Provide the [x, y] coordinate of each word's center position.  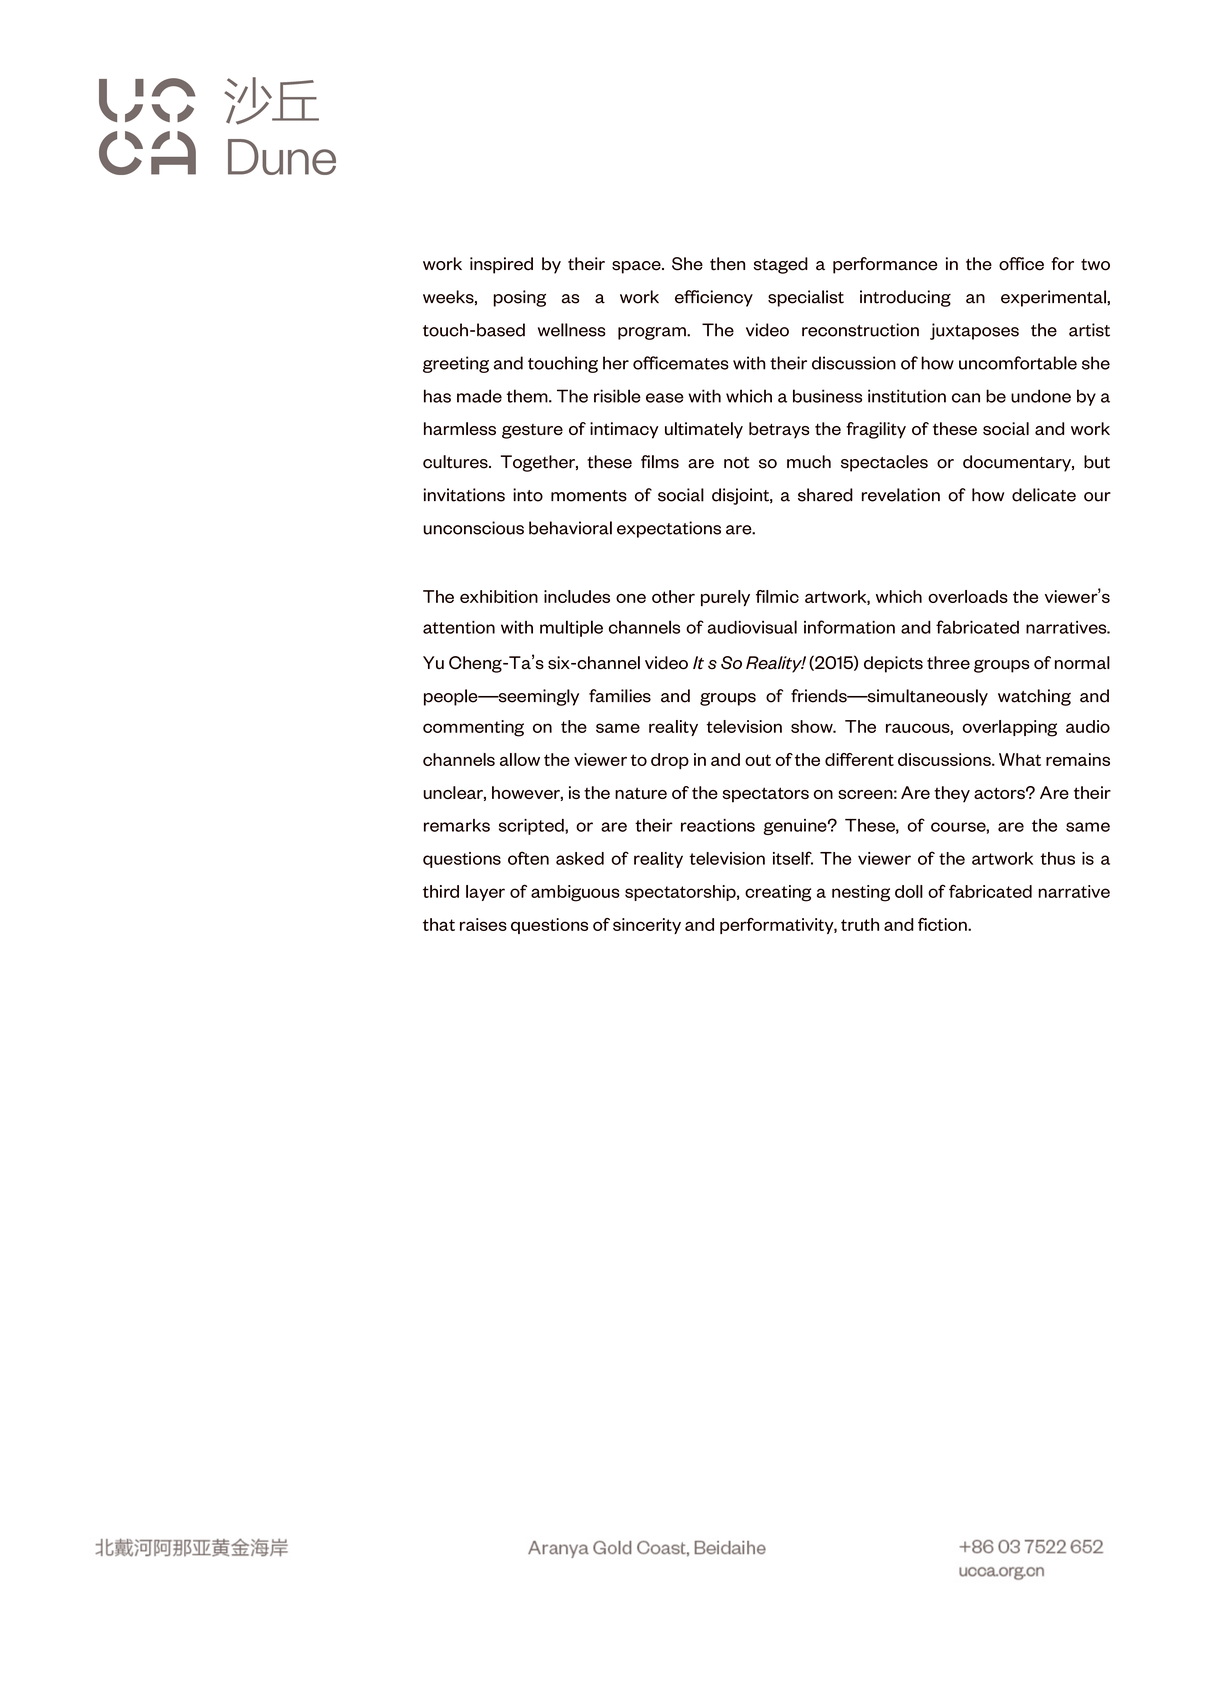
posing [520, 298]
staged [781, 265]
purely [725, 598]
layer [485, 893]
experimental [1053, 298]
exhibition [499, 596]
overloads [968, 596]
